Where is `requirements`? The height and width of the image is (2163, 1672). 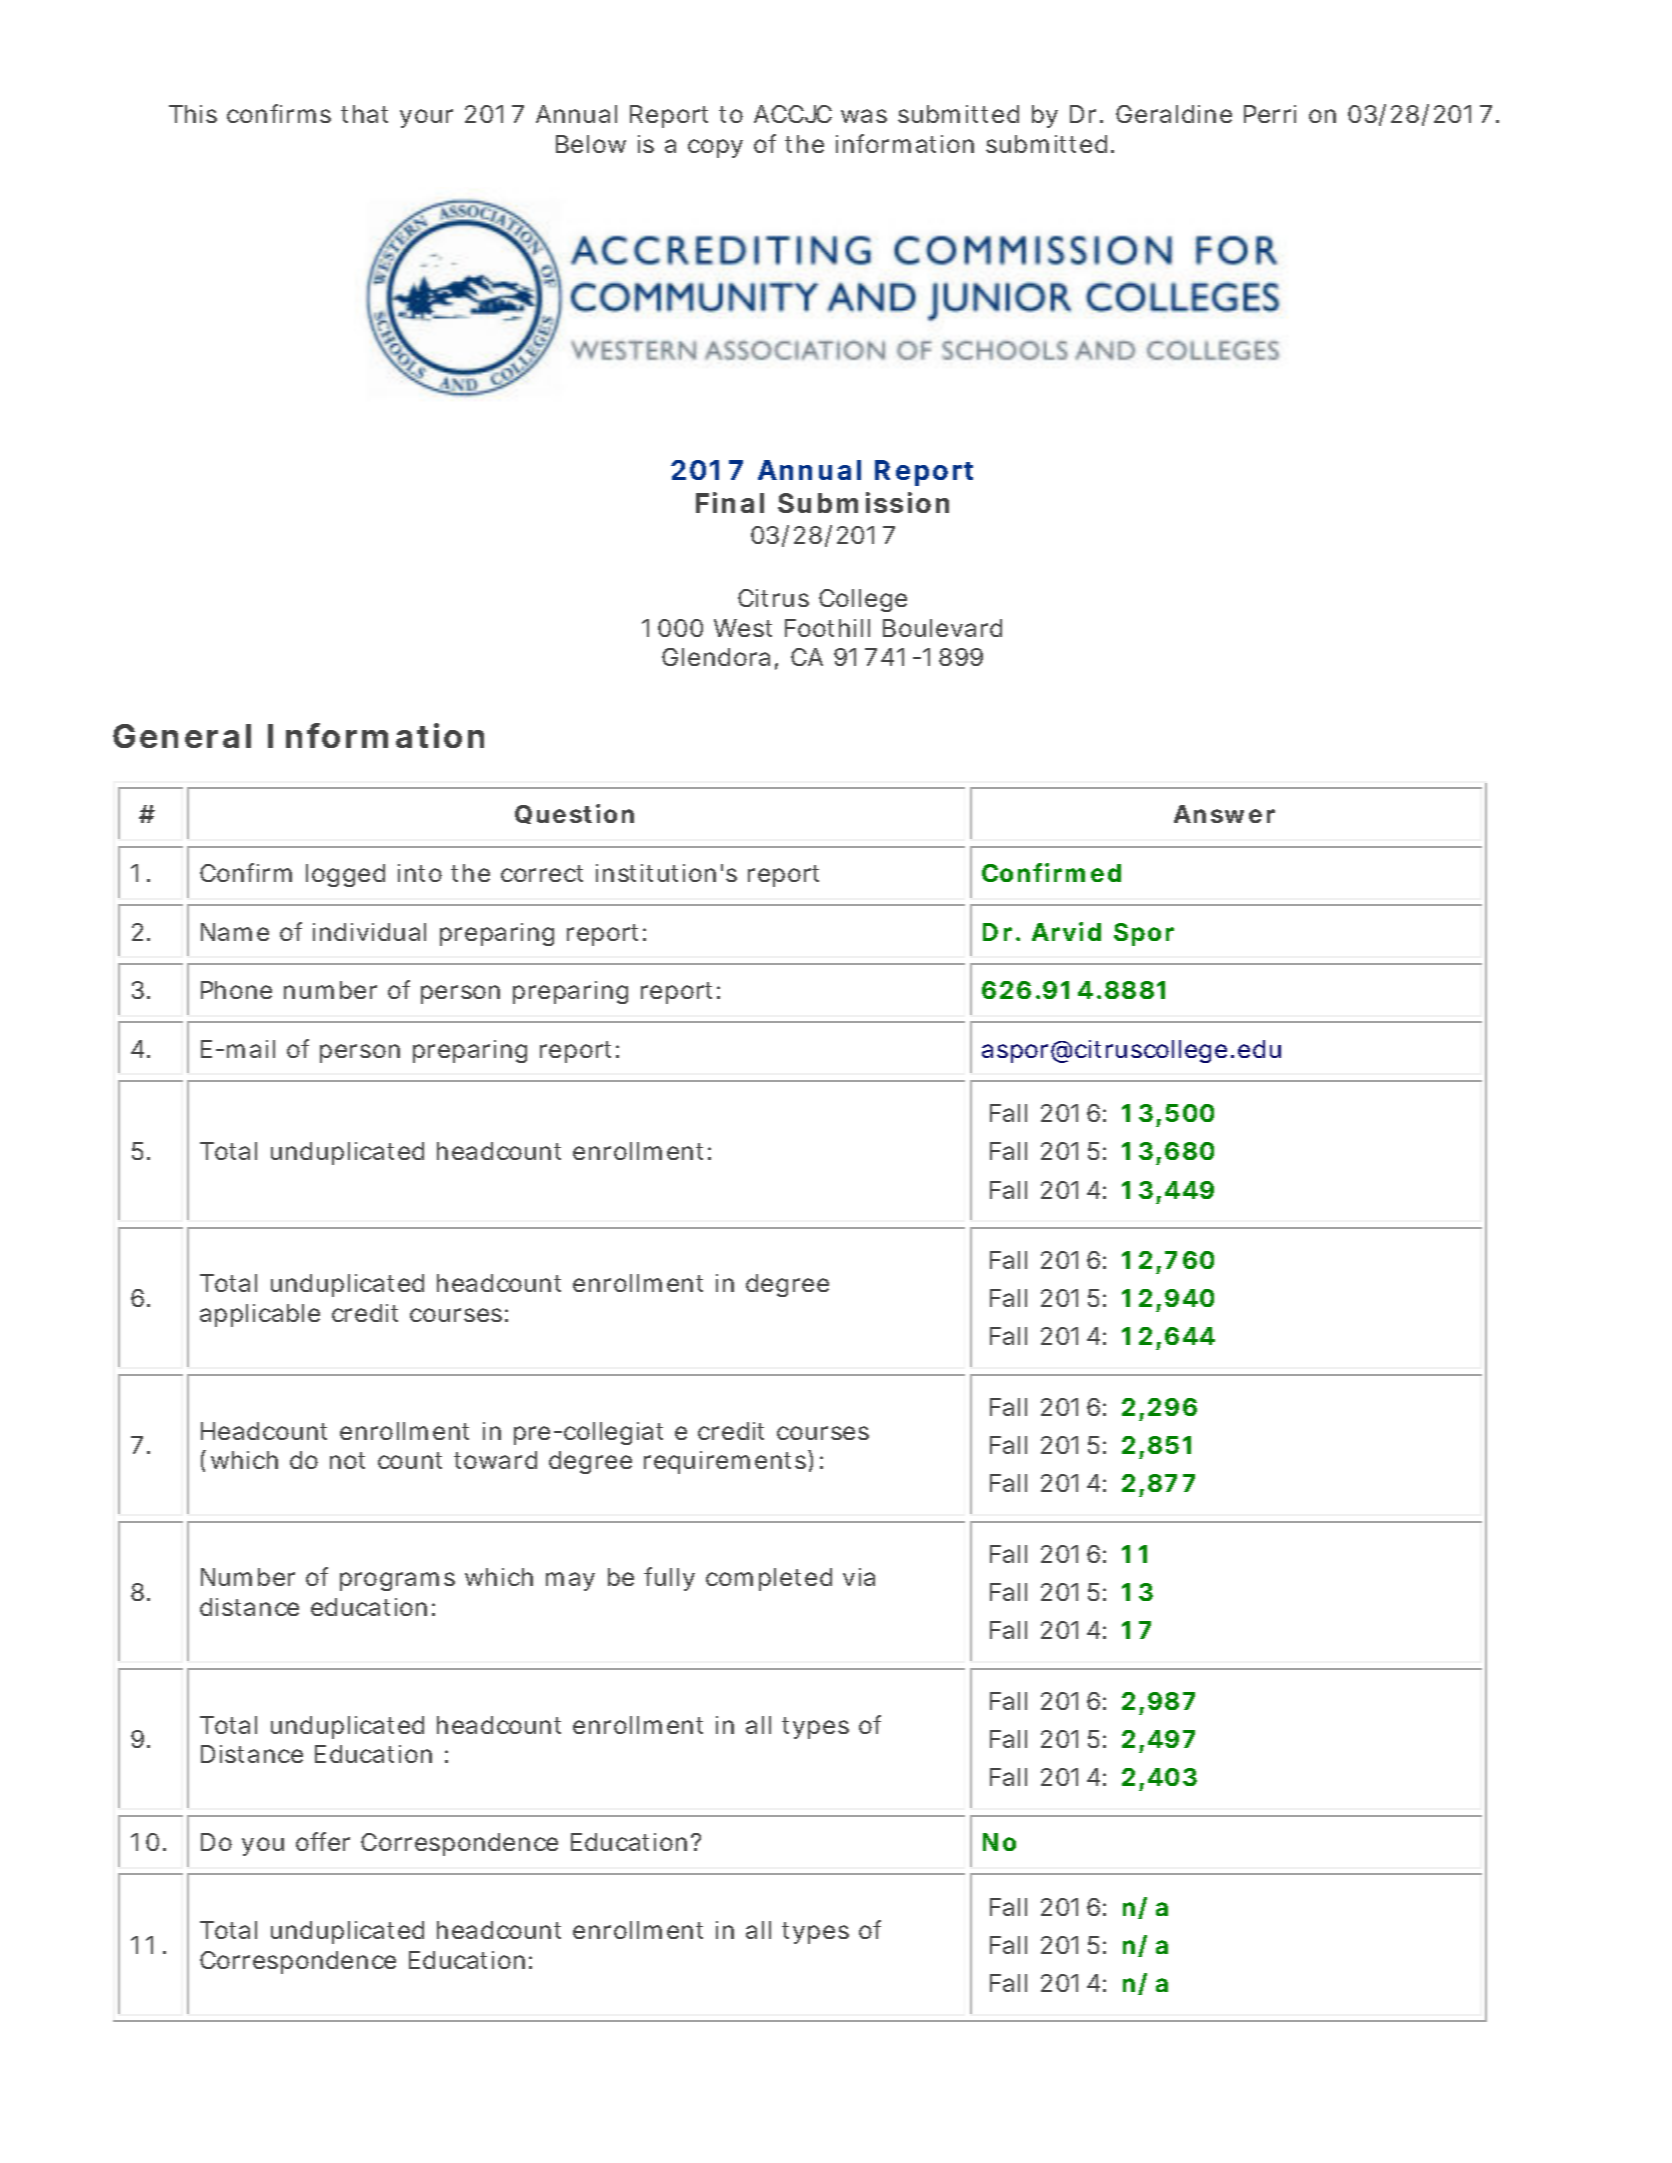 requirements is located at coordinates (726, 1462).
